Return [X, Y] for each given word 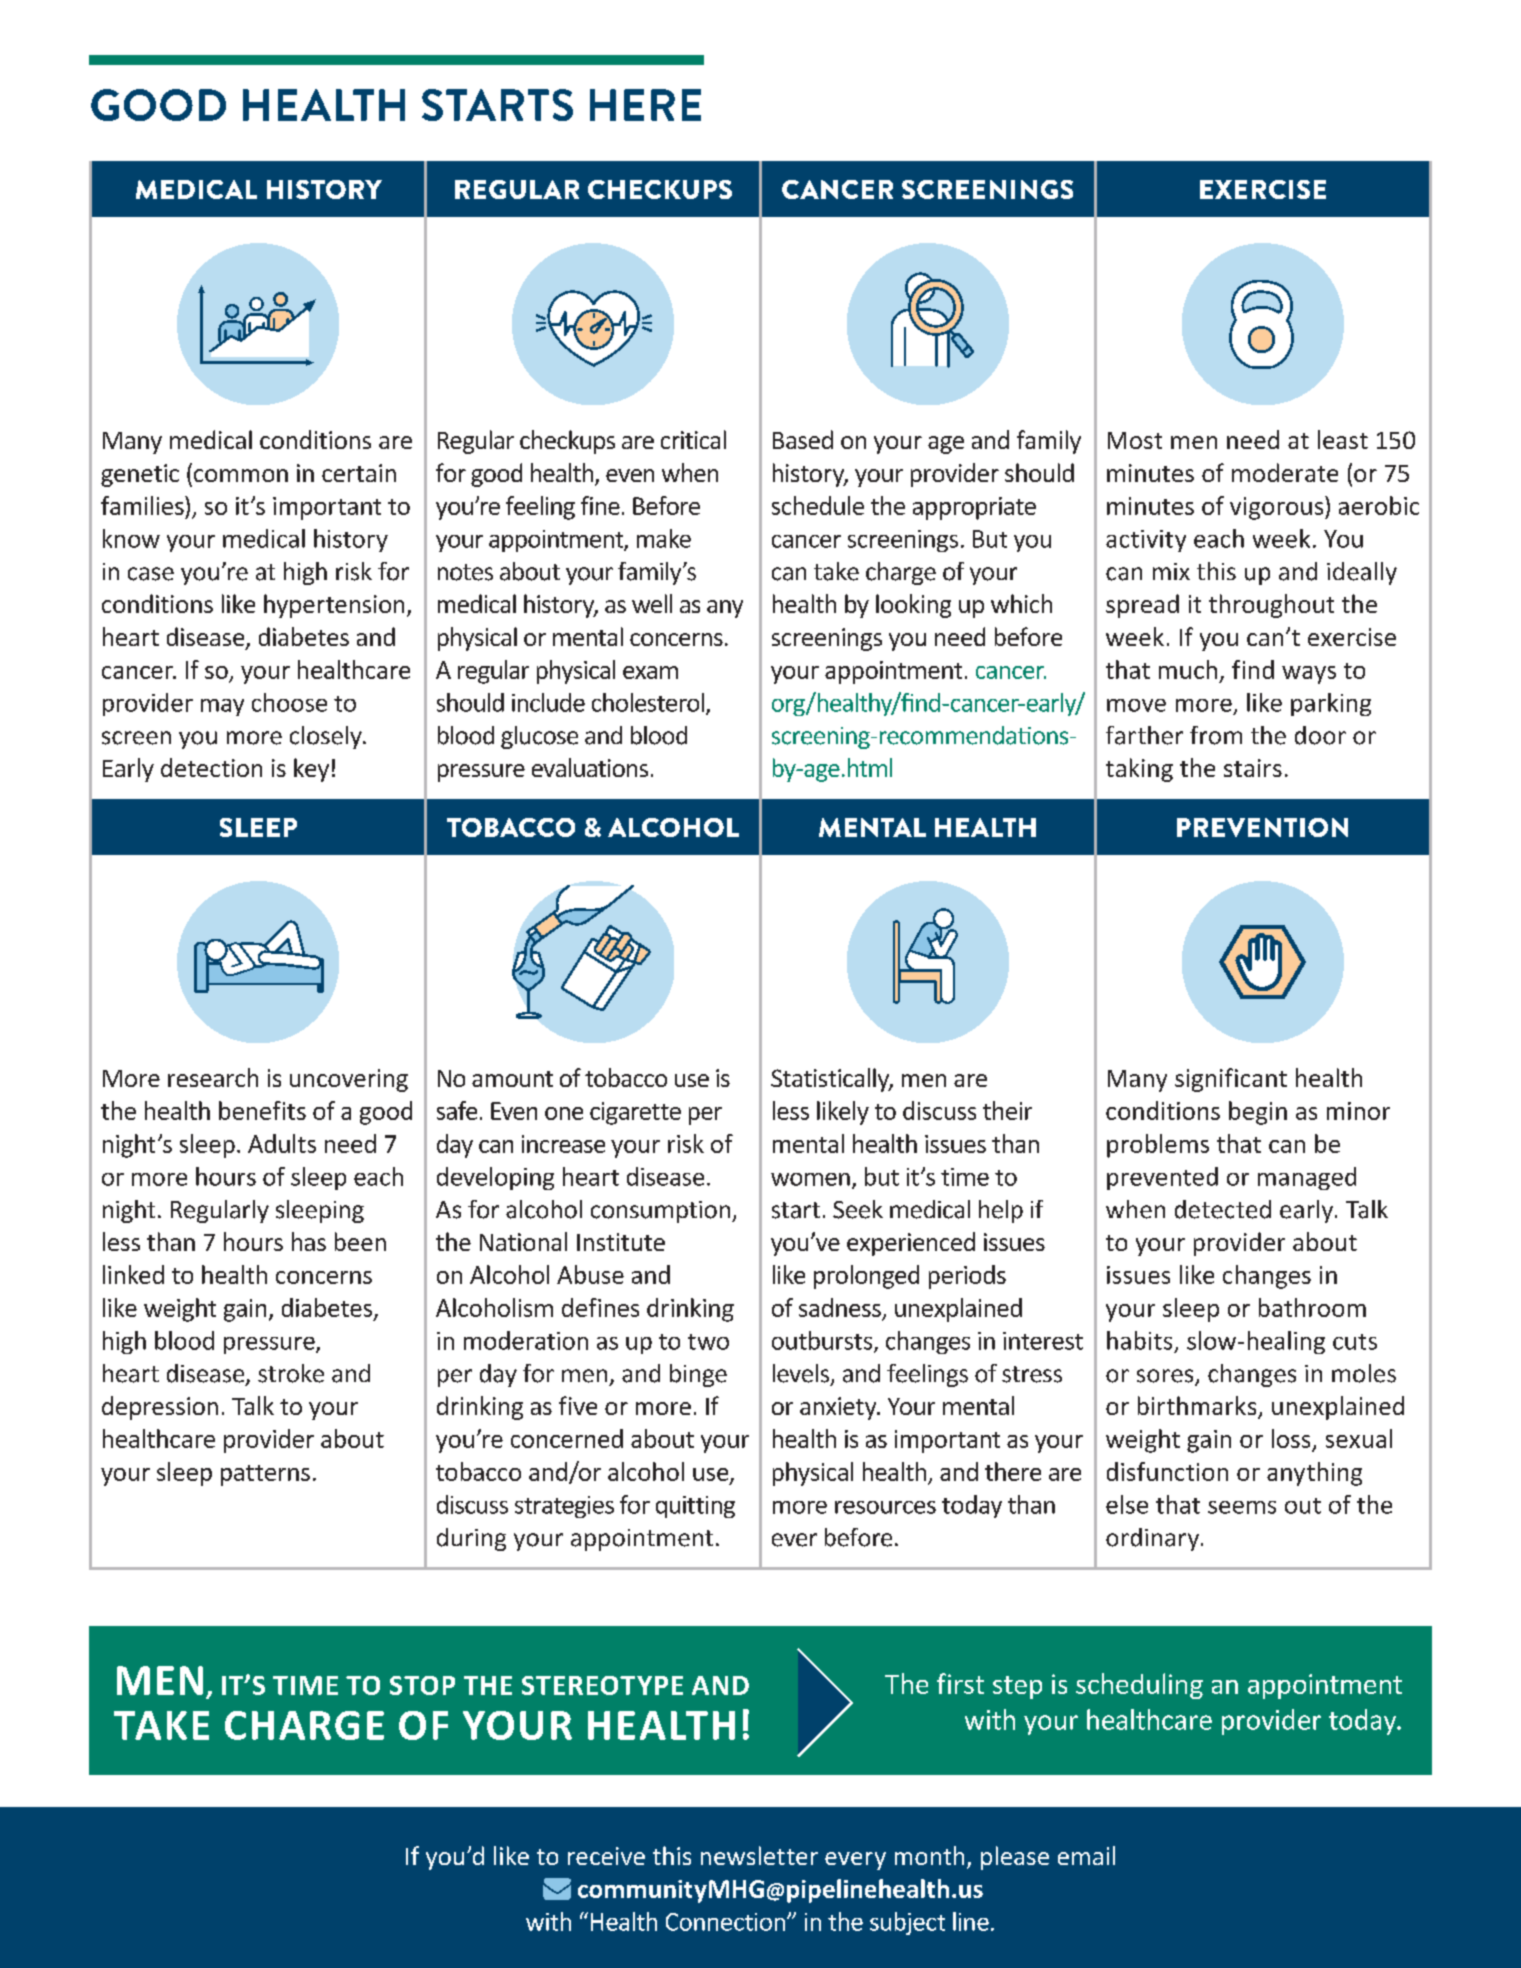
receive [606, 1856]
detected [1223, 1209]
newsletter [759, 1855]
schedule [818, 505]
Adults [282, 1143]
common [241, 475]
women [810, 1179]
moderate [1285, 472]
